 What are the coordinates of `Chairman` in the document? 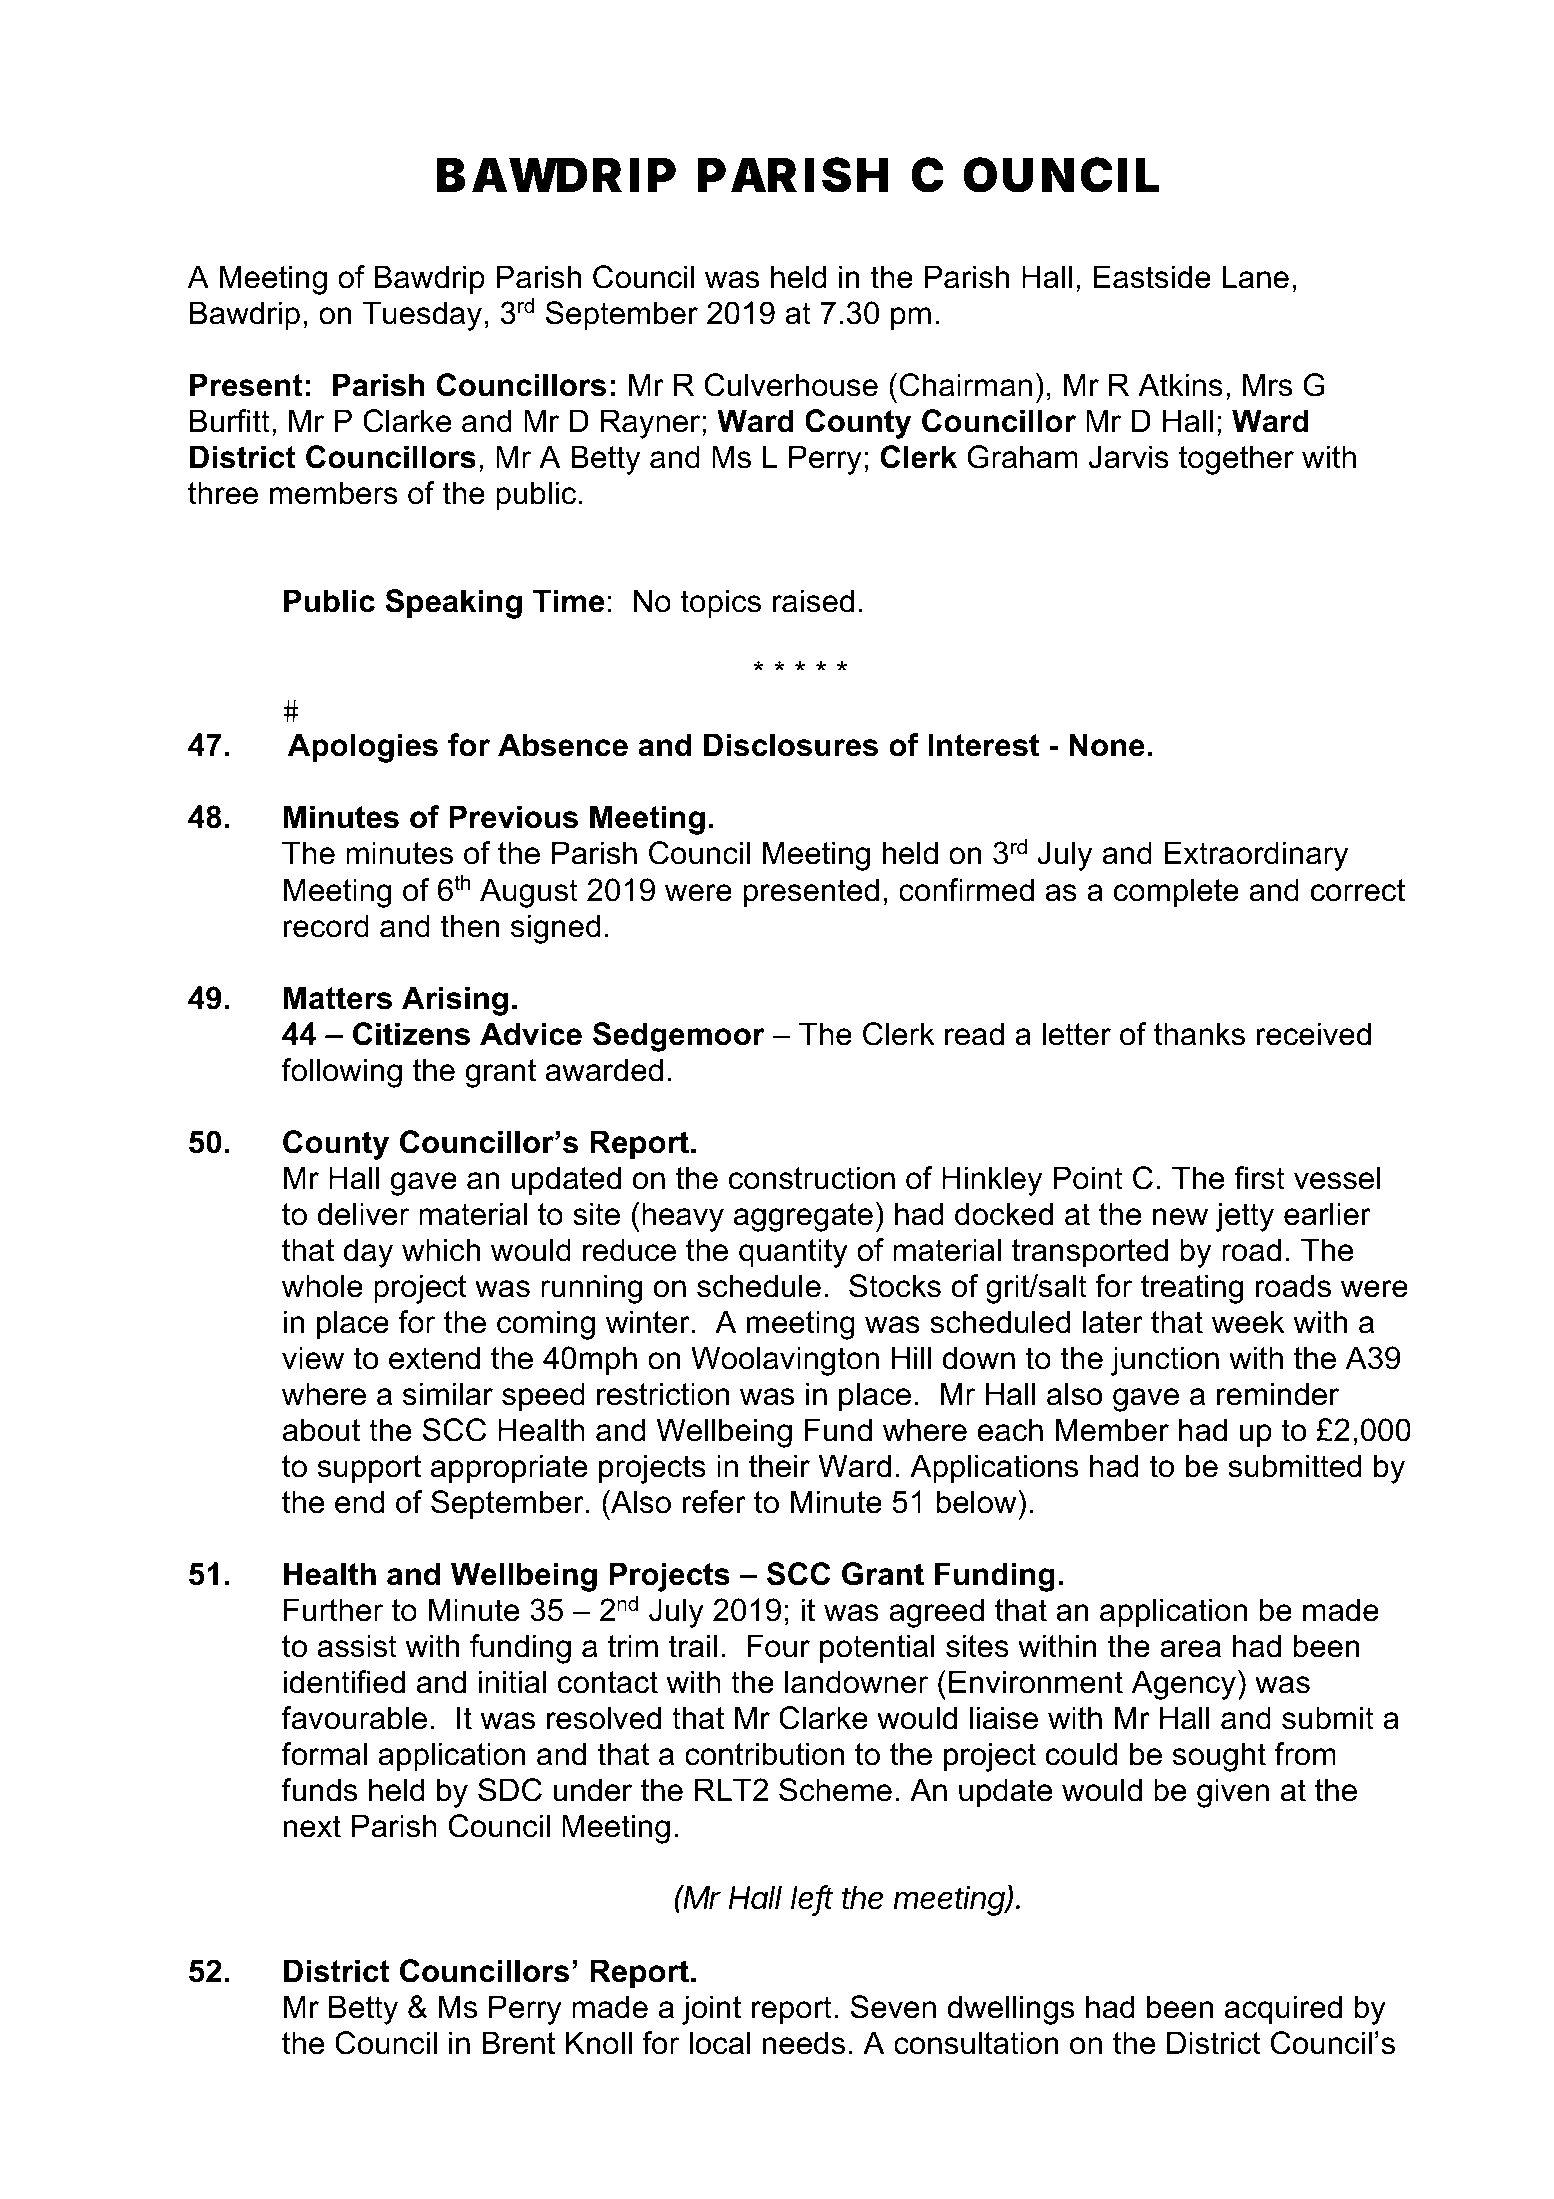 It's located at (966, 385).
